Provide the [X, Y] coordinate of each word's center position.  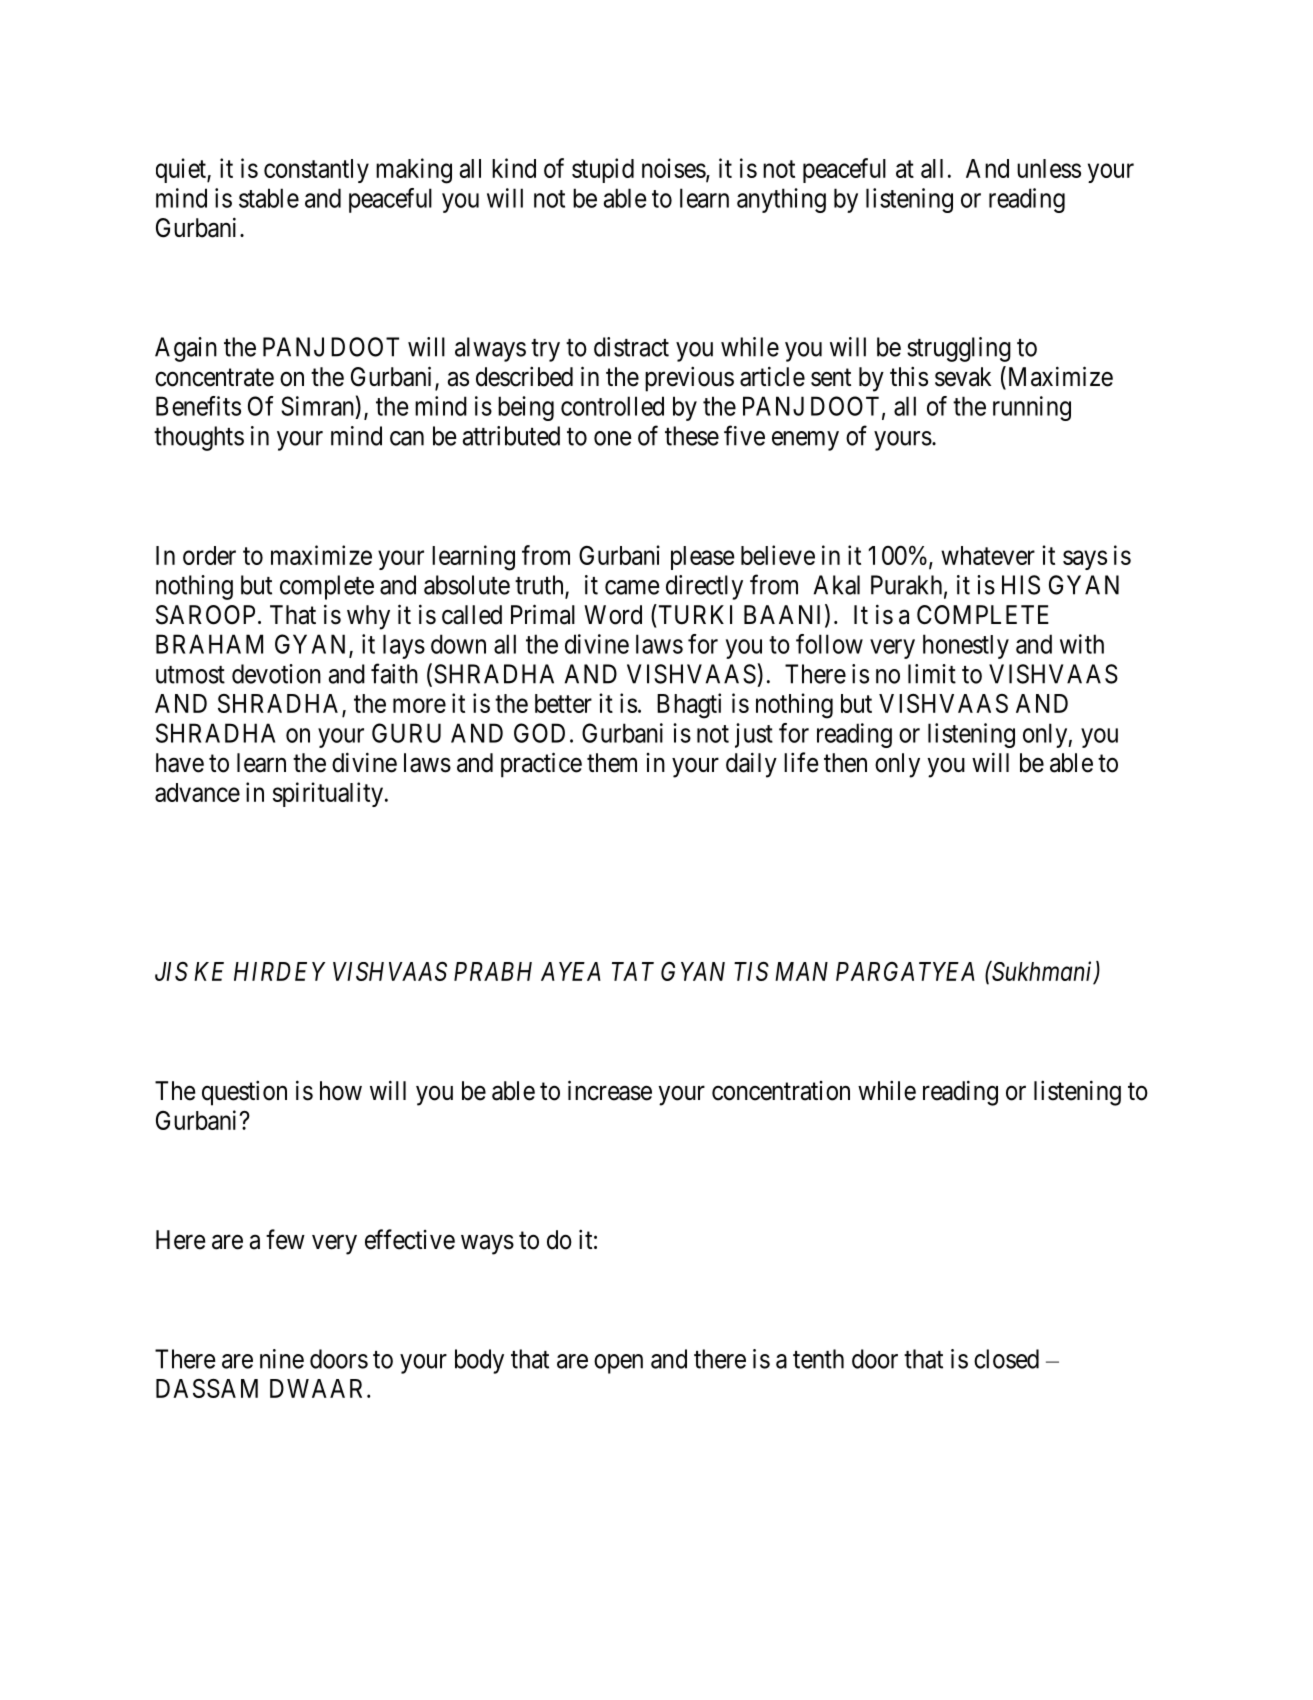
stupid [603, 170]
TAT [633, 971]
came [632, 587]
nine [282, 1359]
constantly [316, 171]
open [618, 1364]
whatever [988, 555]
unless [1049, 168]
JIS [171, 971]
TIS [751, 971]
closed [1006, 1359]
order [209, 555]
